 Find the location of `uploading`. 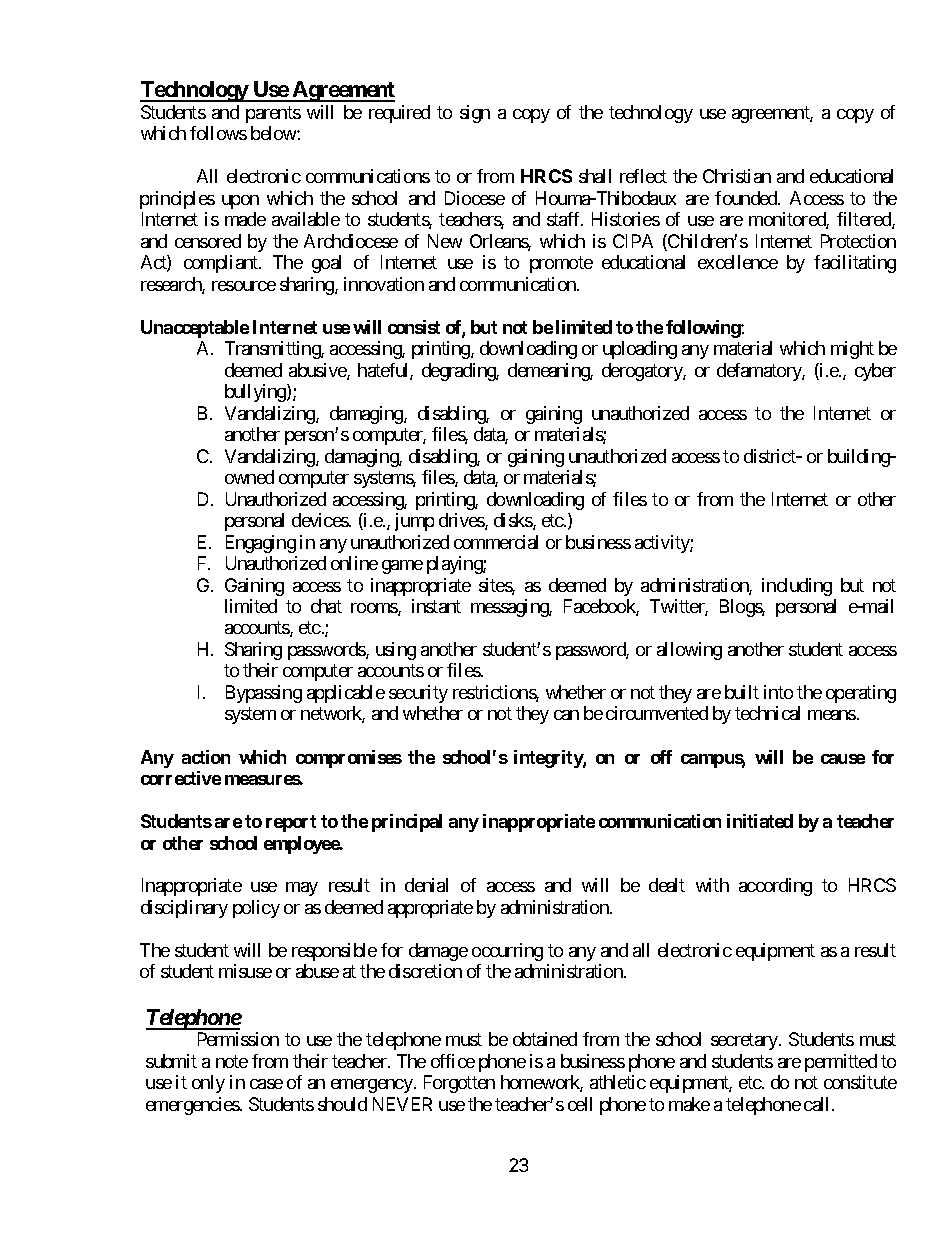

uploading is located at coordinates (640, 350).
